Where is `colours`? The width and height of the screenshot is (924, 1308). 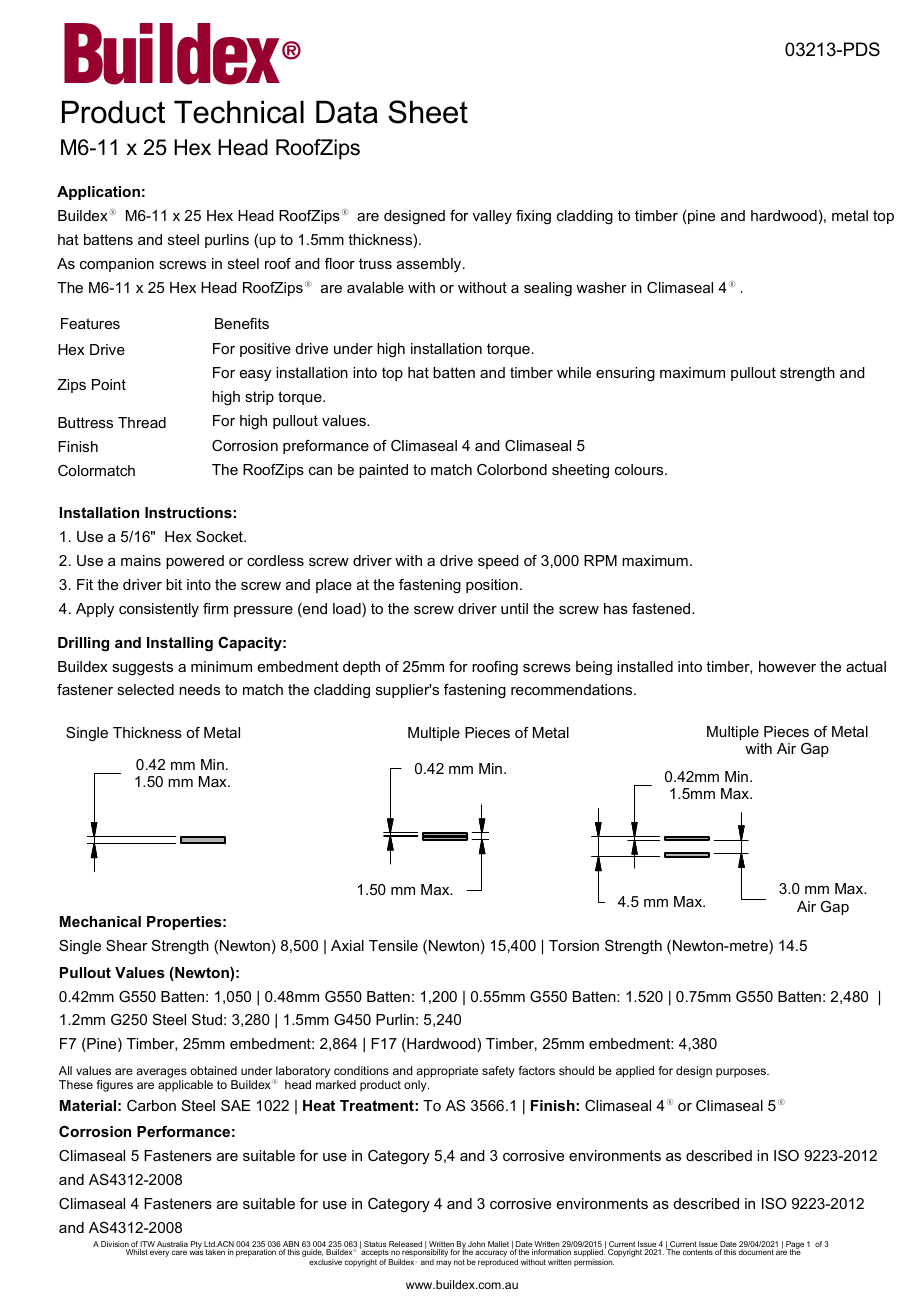
colours is located at coordinates (640, 469).
